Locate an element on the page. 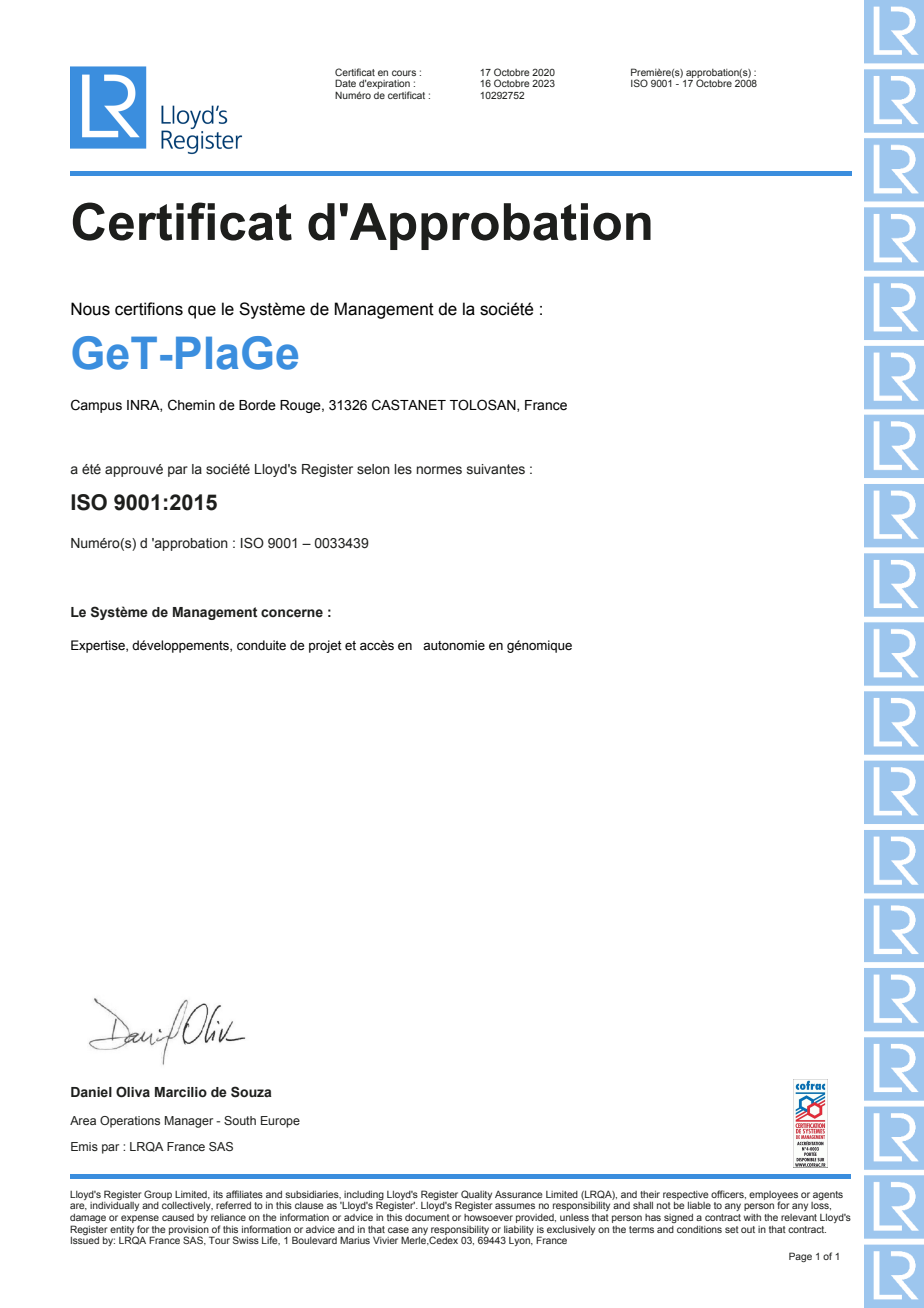  Nous is located at coordinates (90, 309).
